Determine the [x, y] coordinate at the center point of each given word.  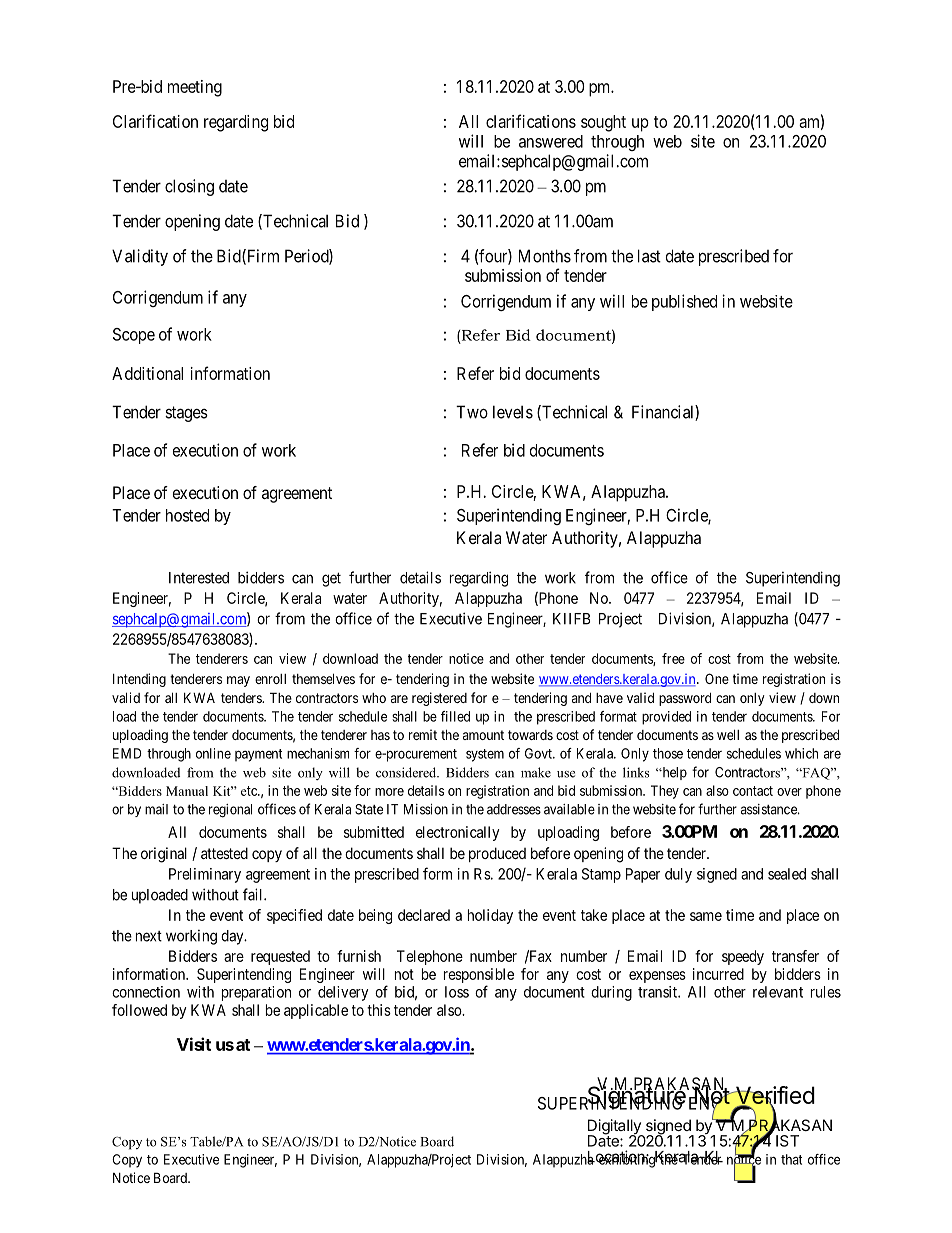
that [791, 1159]
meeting [195, 88]
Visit [194, 1044]
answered [551, 141]
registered [439, 699]
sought [603, 123]
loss [457, 992]
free [673, 658]
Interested [199, 578]
